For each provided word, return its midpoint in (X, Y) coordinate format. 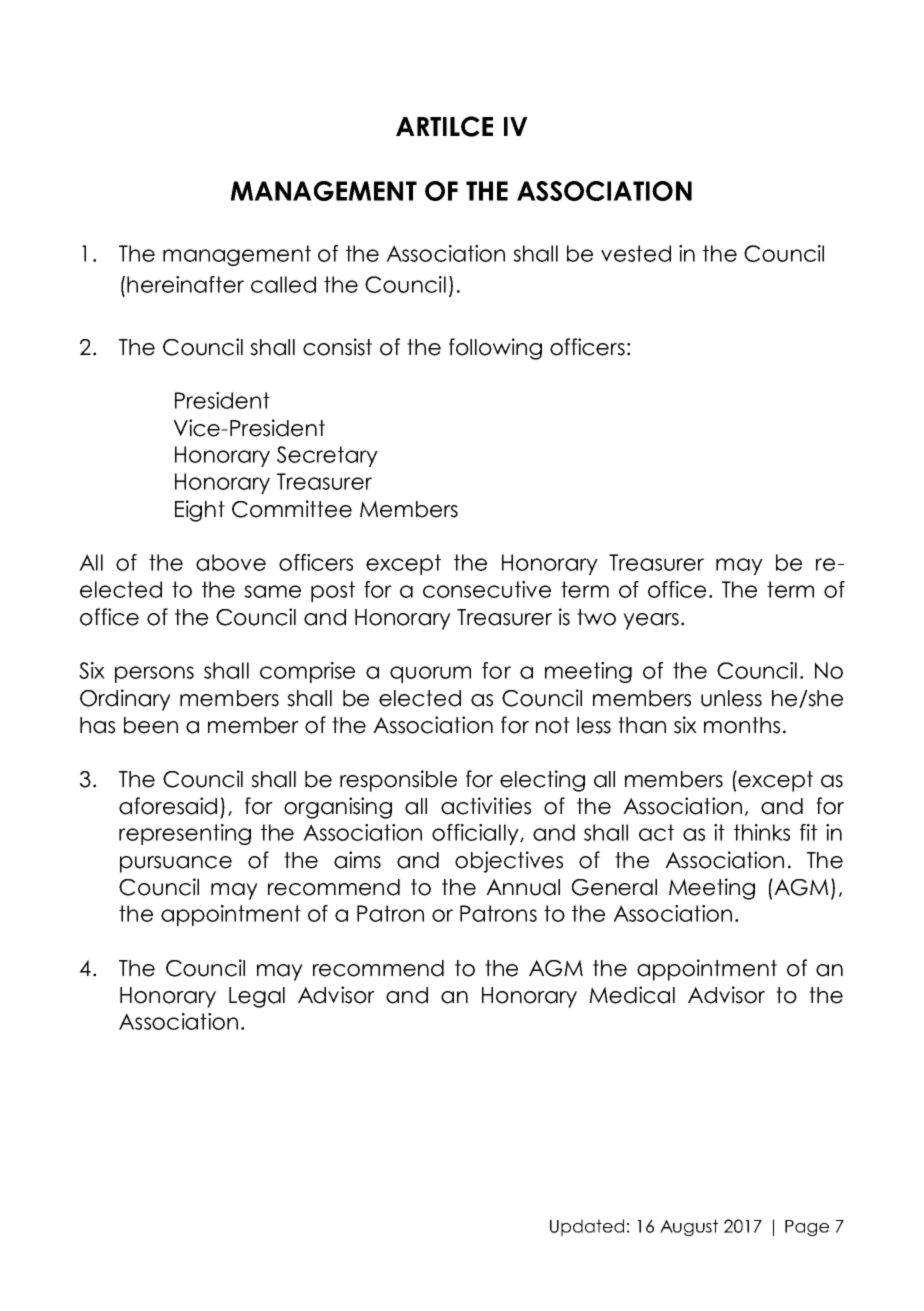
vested (636, 253)
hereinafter (185, 284)
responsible (398, 781)
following (495, 349)
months (742, 725)
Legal (257, 997)
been (151, 725)
